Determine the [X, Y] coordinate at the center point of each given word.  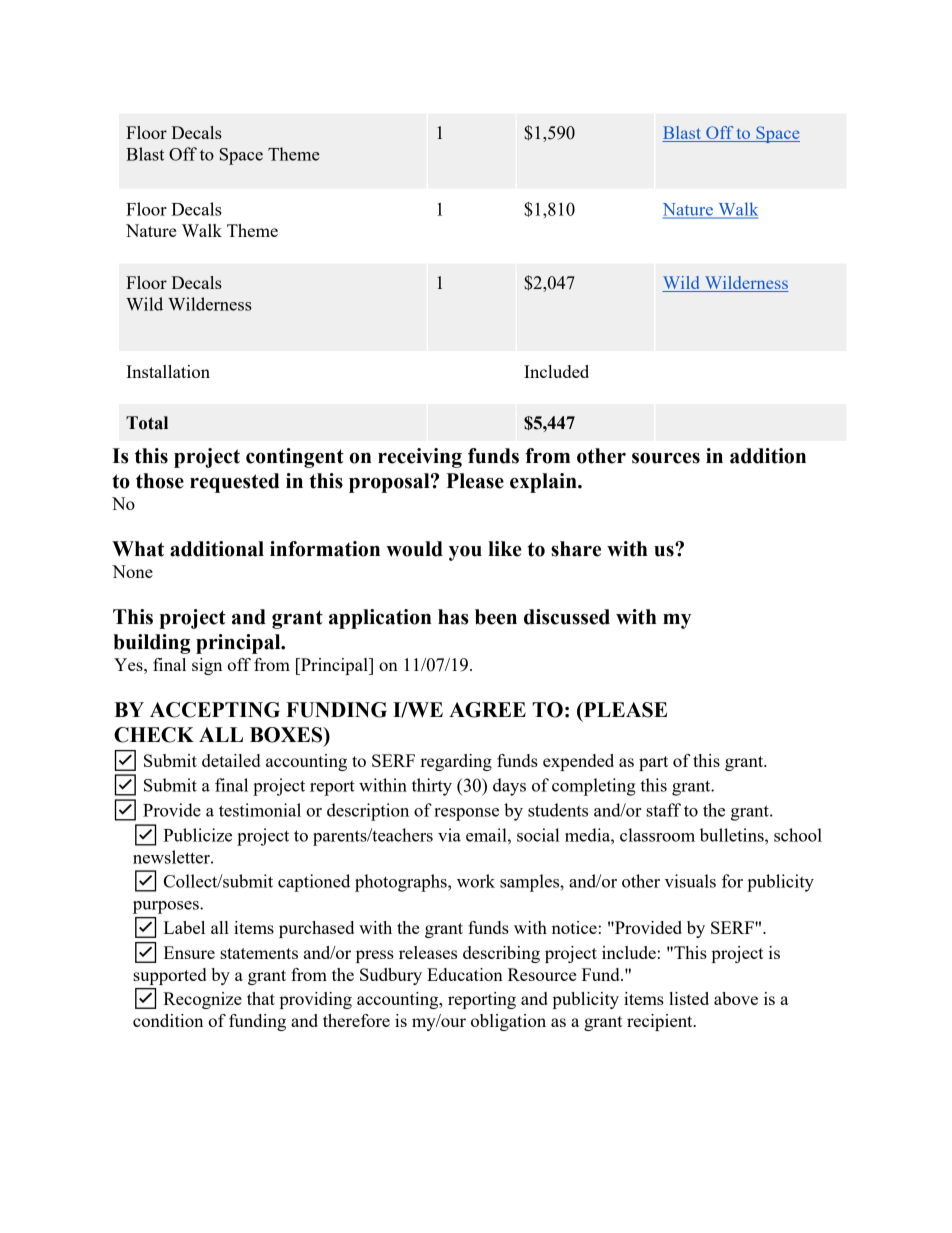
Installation [168, 371]
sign [207, 666]
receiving [420, 458]
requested [234, 483]
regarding [456, 762]
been [496, 617]
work [476, 881]
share [576, 549]
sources [666, 458]
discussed [567, 617]
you [465, 553]
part [653, 763]
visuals [690, 881]
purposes [167, 907]
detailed [231, 760]
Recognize [202, 1000]
